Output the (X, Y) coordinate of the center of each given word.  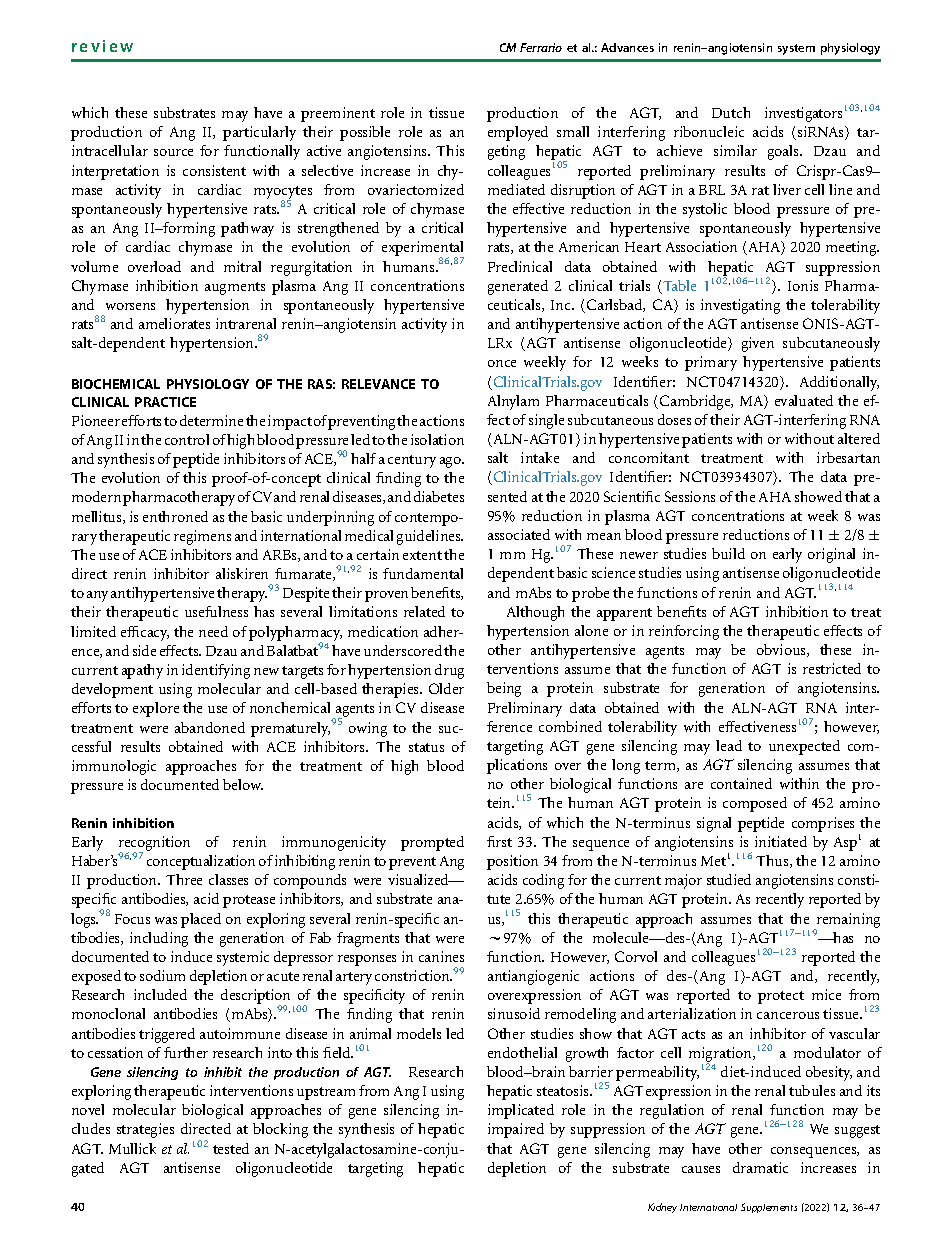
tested (231, 1148)
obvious (782, 650)
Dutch (731, 112)
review (102, 46)
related (424, 611)
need (213, 631)
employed (518, 133)
